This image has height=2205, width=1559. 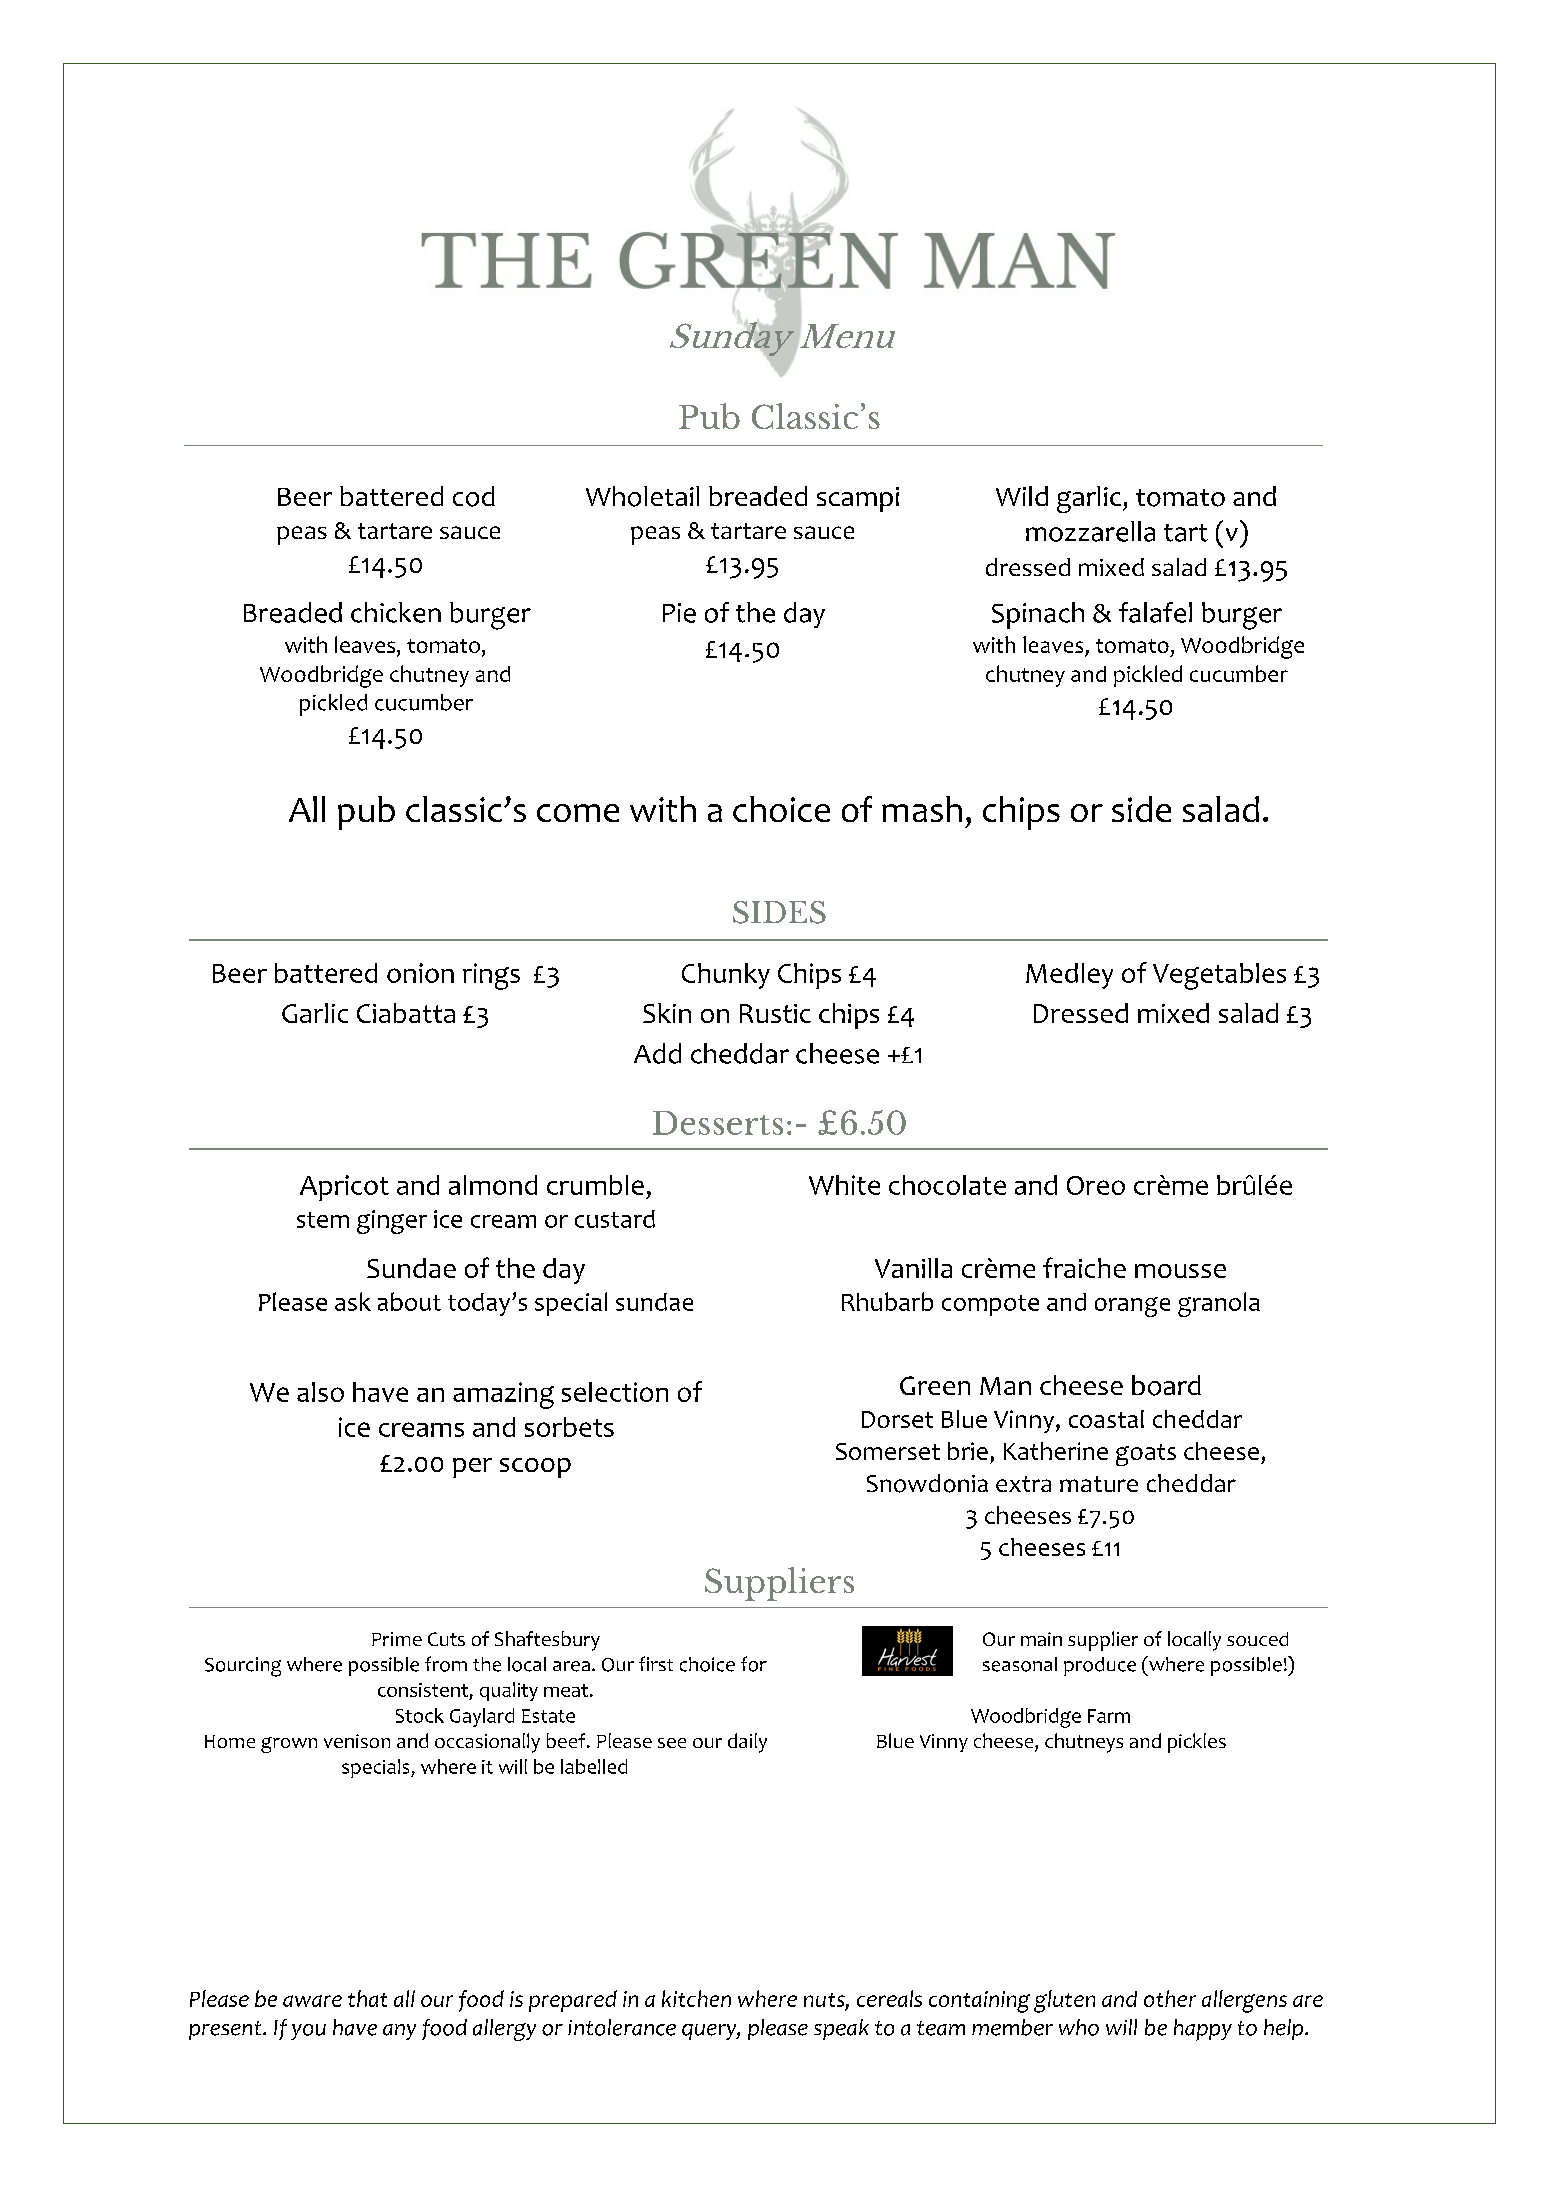 I want to click on for, so click(x=754, y=1664).
